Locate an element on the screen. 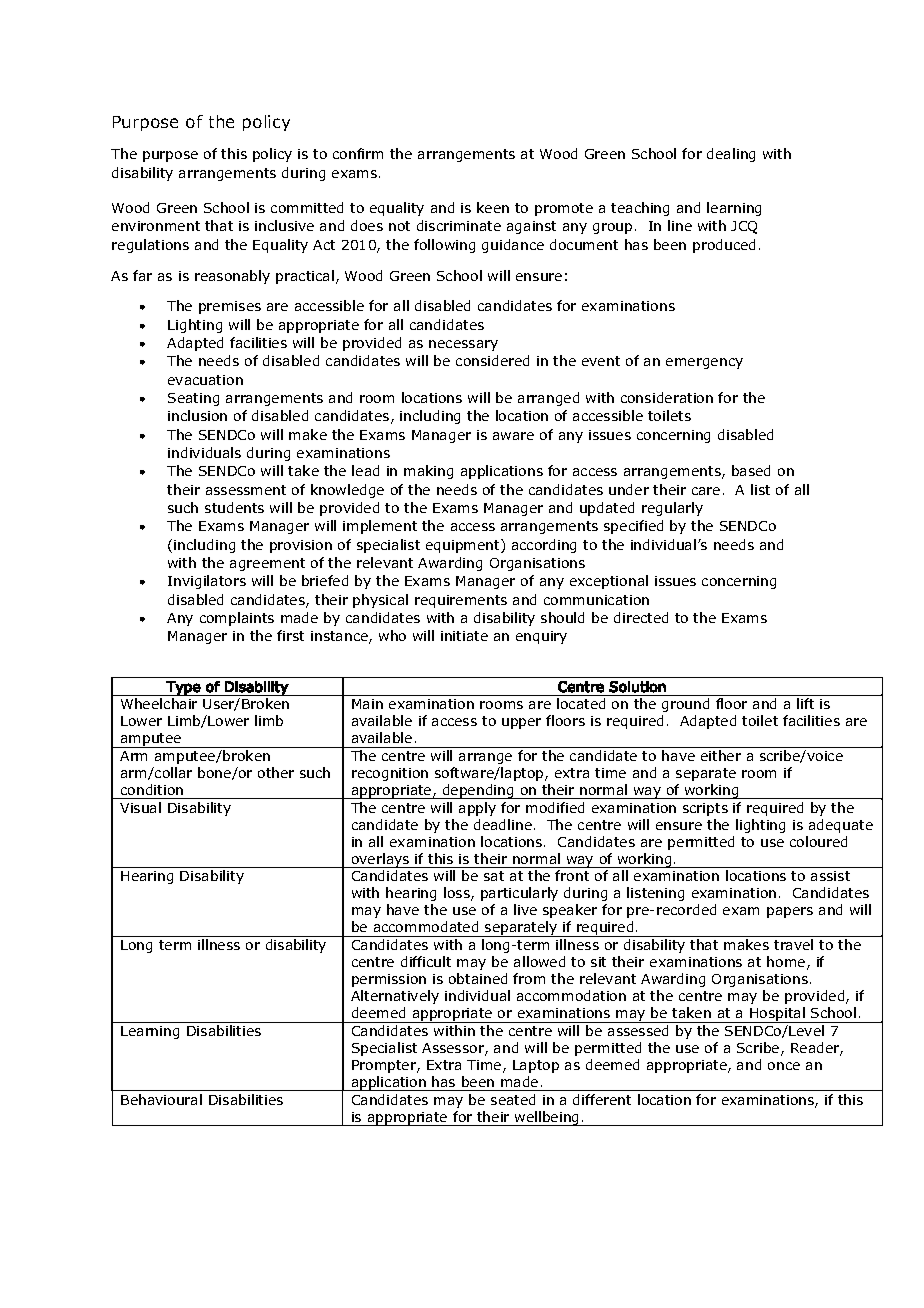 The image size is (924, 1308). inclusion is located at coordinates (197, 415).
